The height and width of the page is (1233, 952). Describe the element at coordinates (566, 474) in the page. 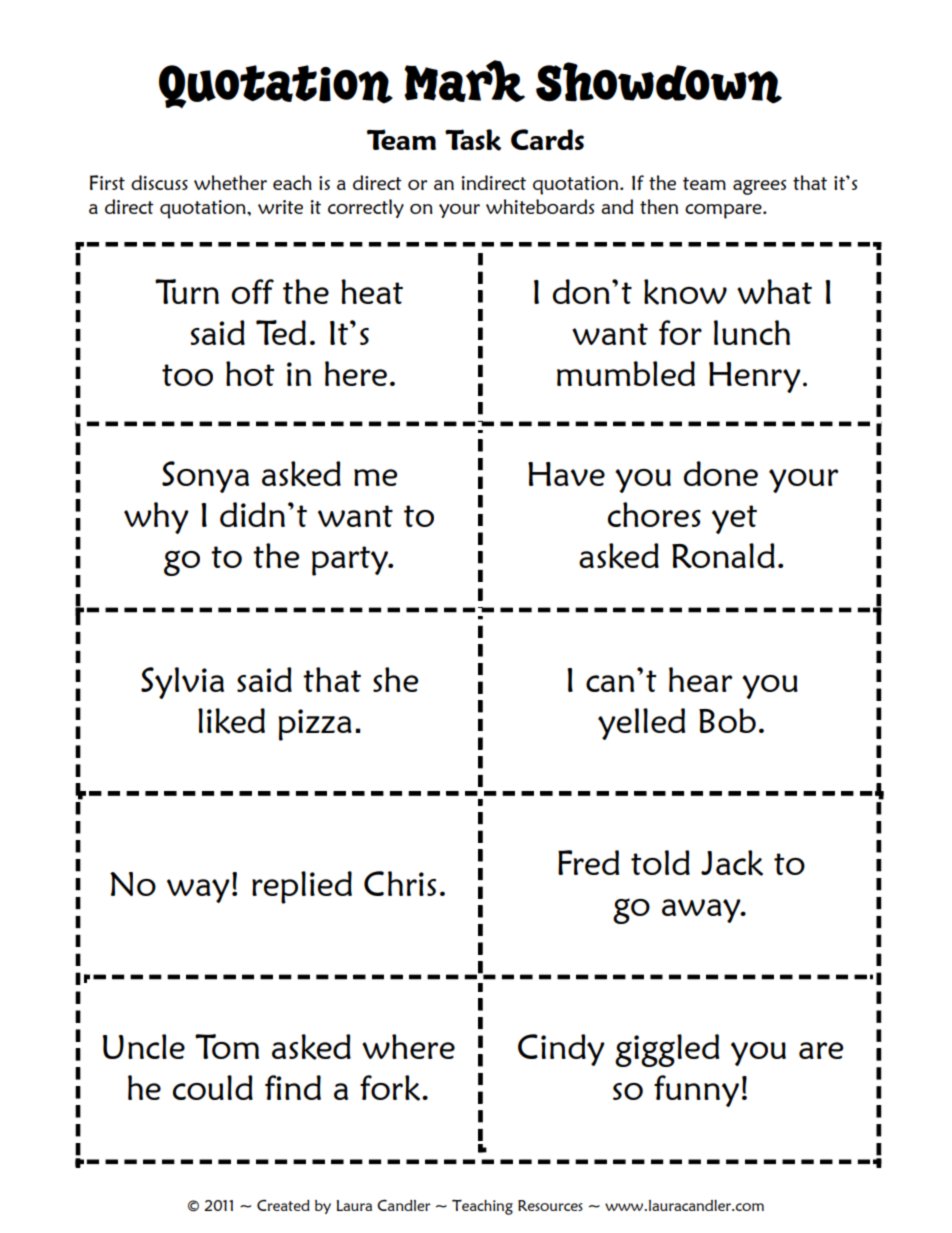

I see `Have` at that location.
